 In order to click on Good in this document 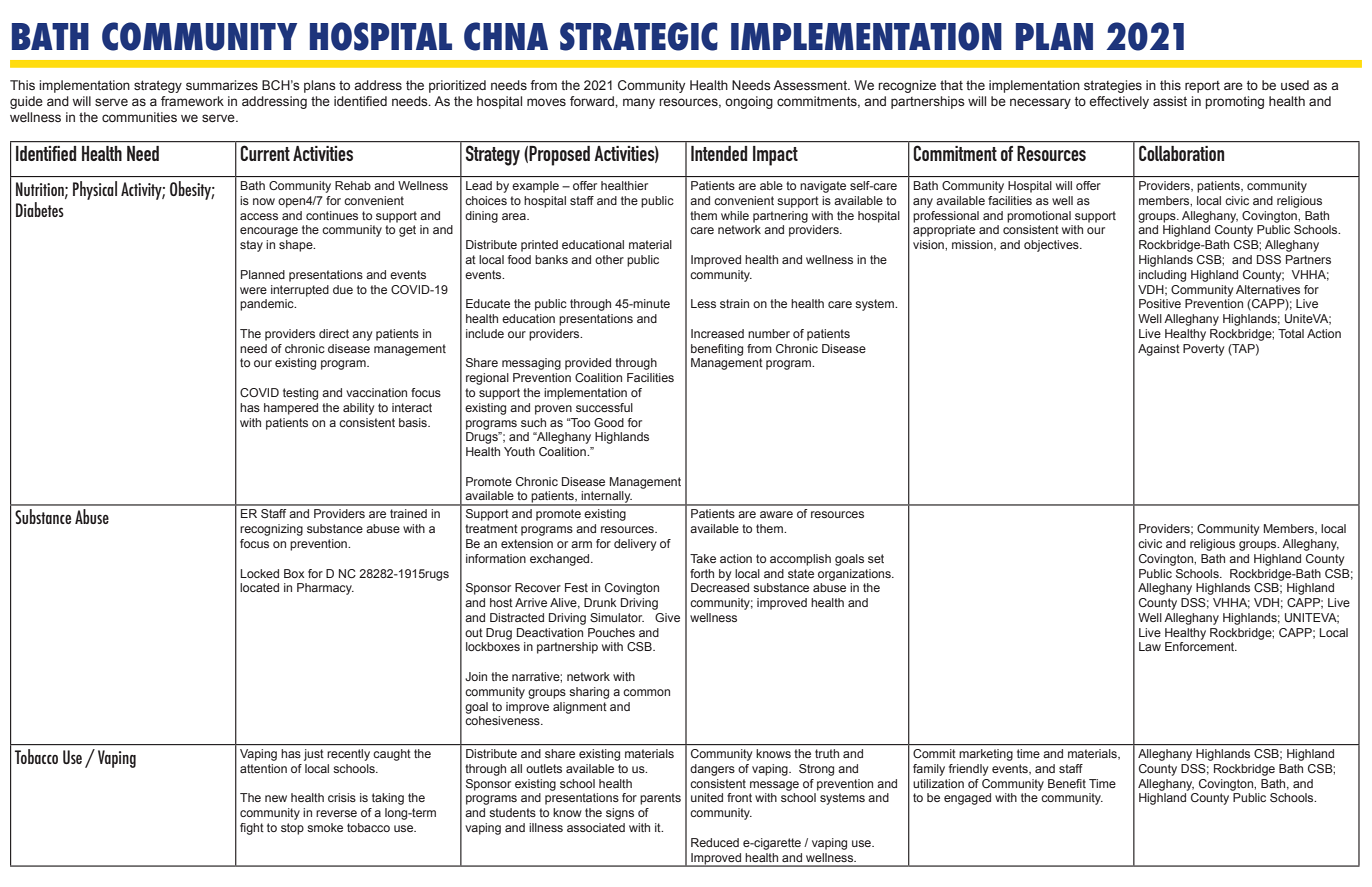, I will do `click(609, 422)`.
